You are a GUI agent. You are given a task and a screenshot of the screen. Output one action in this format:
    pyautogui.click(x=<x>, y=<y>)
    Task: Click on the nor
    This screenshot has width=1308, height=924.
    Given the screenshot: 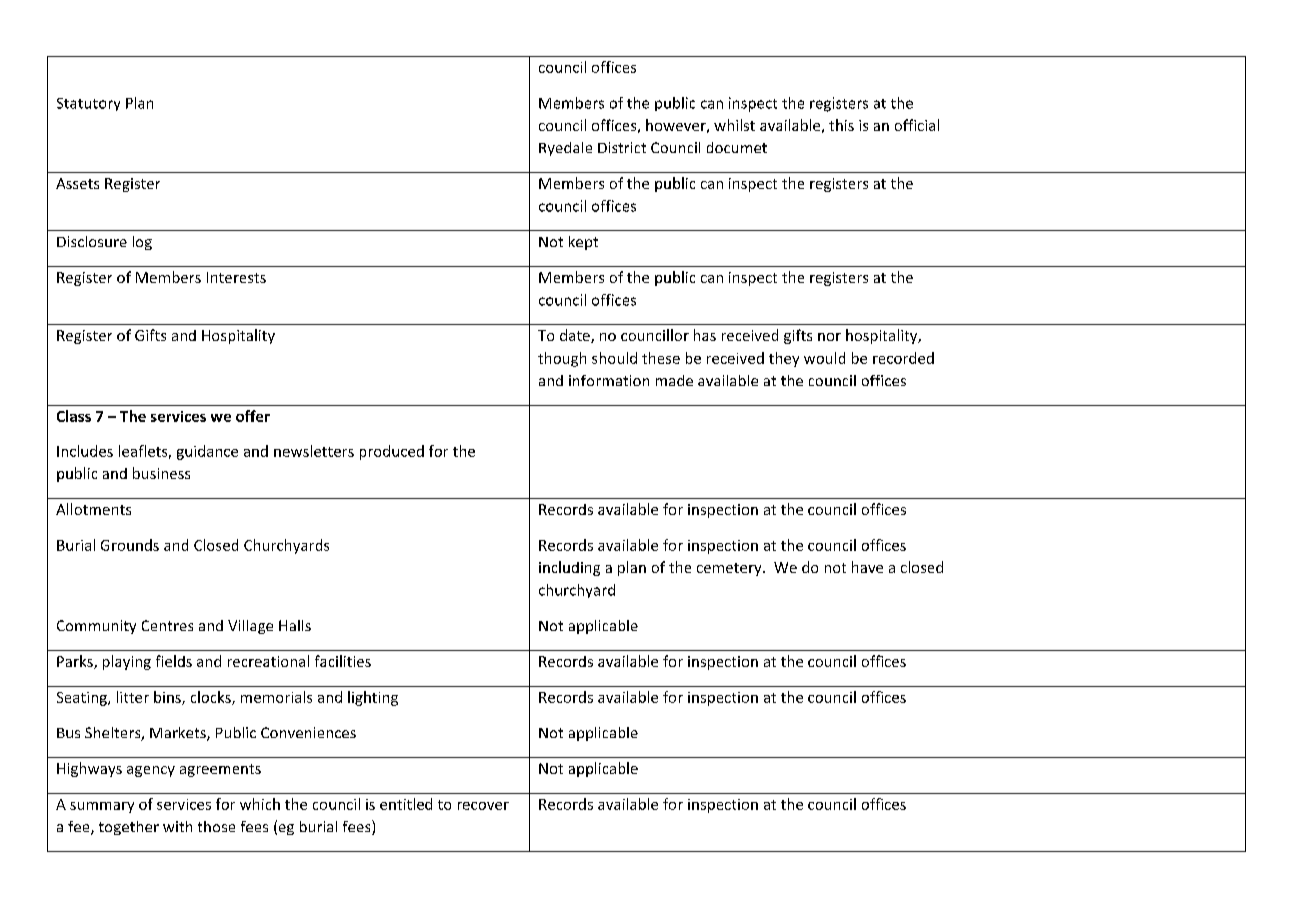 What is the action you would take?
    pyautogui.click(x=829, y=337)
